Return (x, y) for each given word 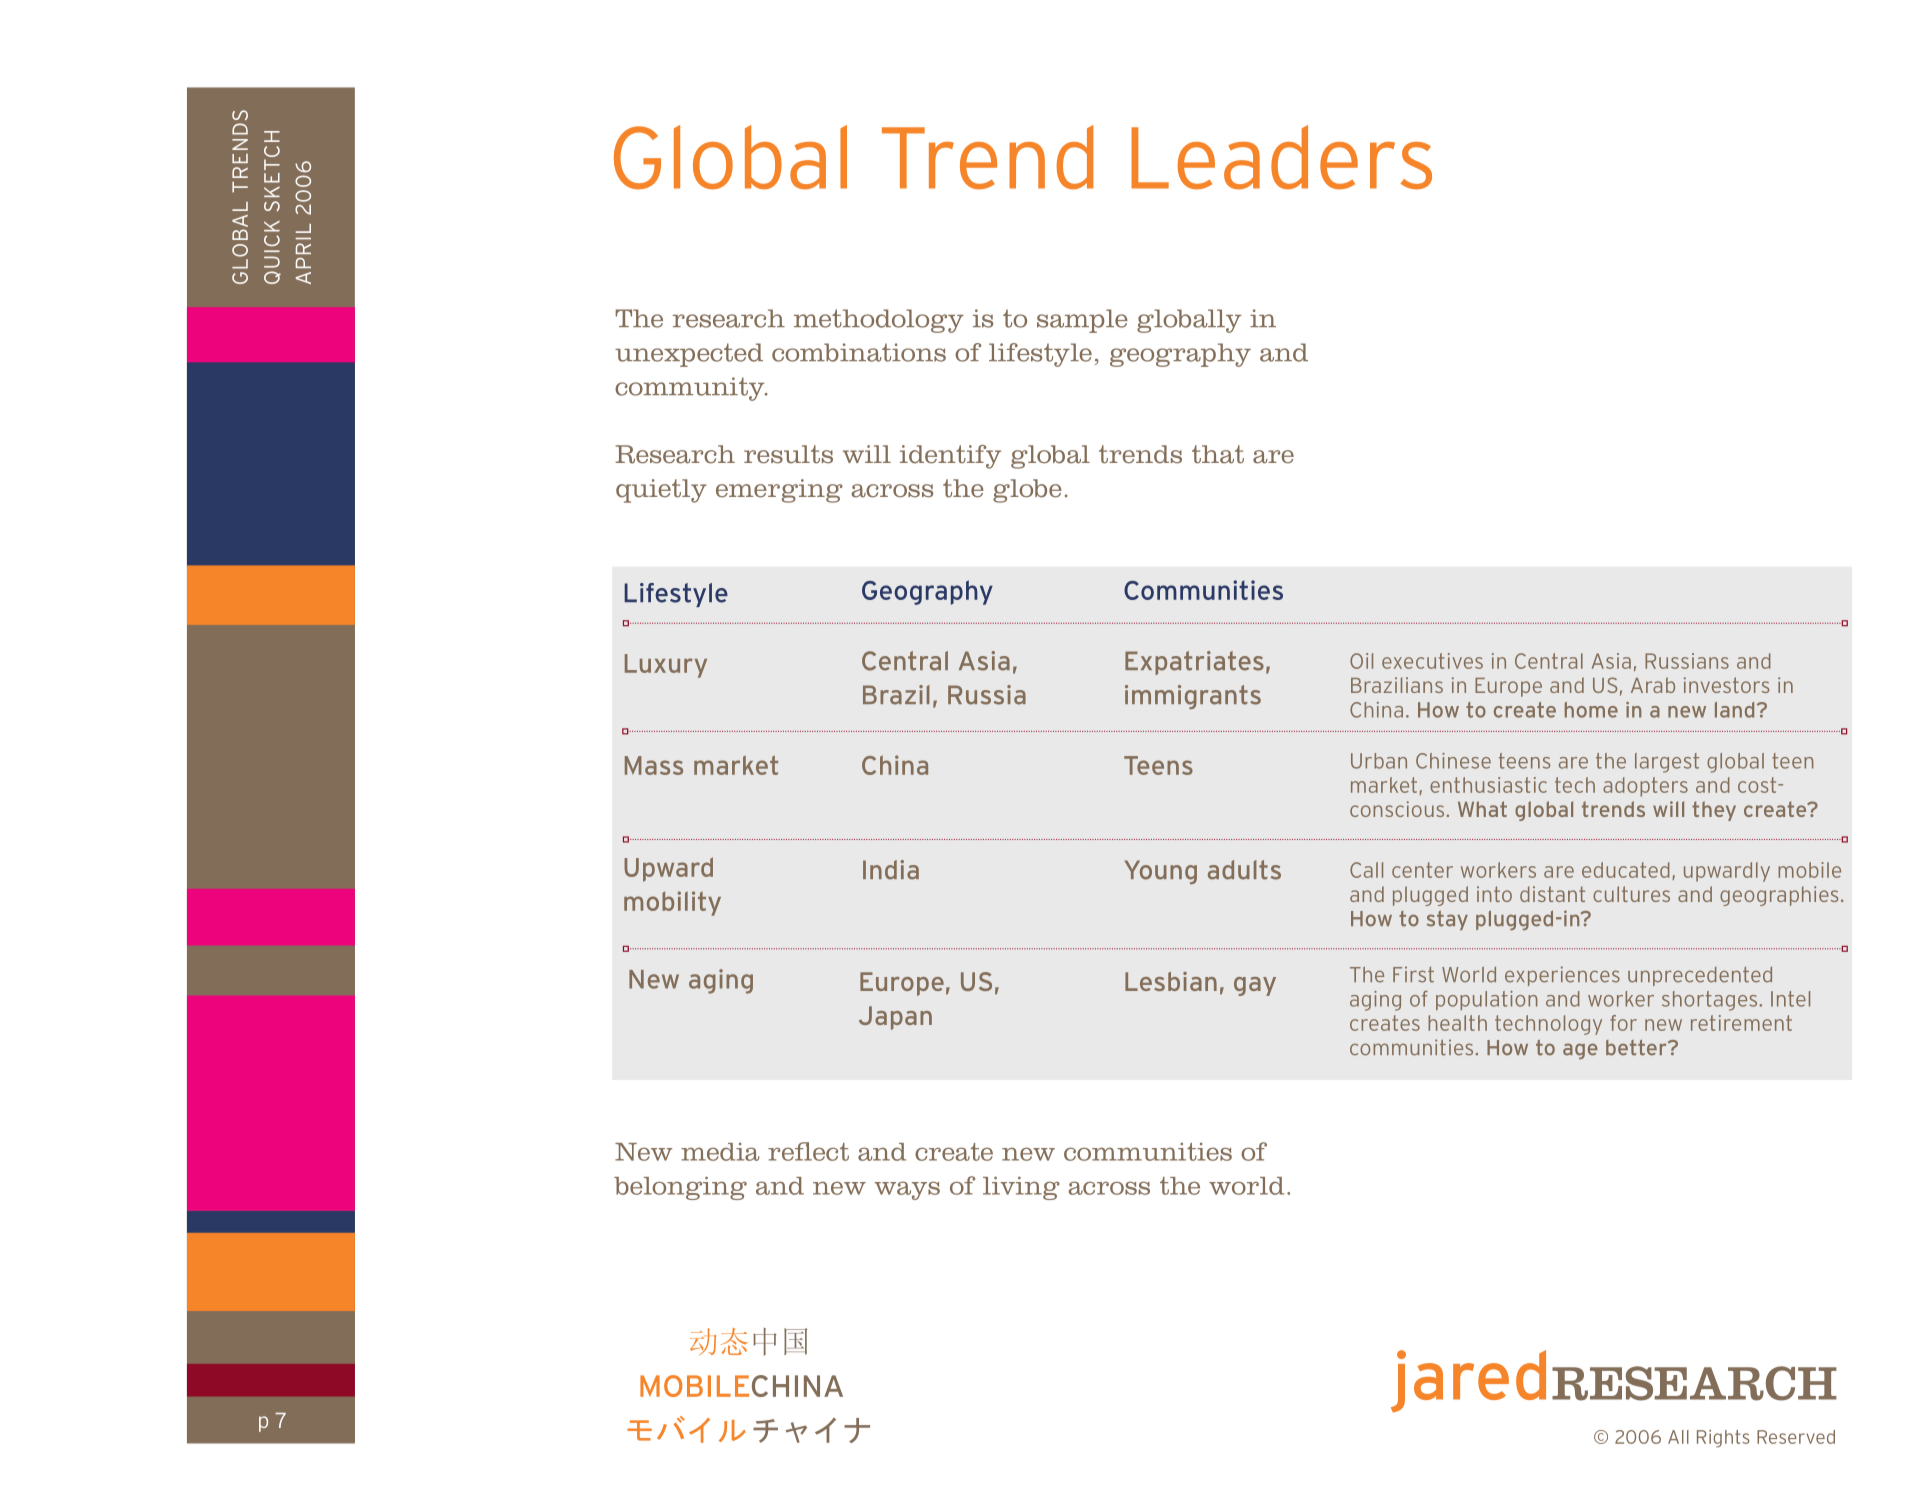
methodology (879, 321)
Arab (1653, 685)
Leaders (1281, 157)
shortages (1711, 1001)
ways (907, 1190)
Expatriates (1194, 663)
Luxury (666, 666)
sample (1082, 321)
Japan (895, 1018)
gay (1255, 986)
